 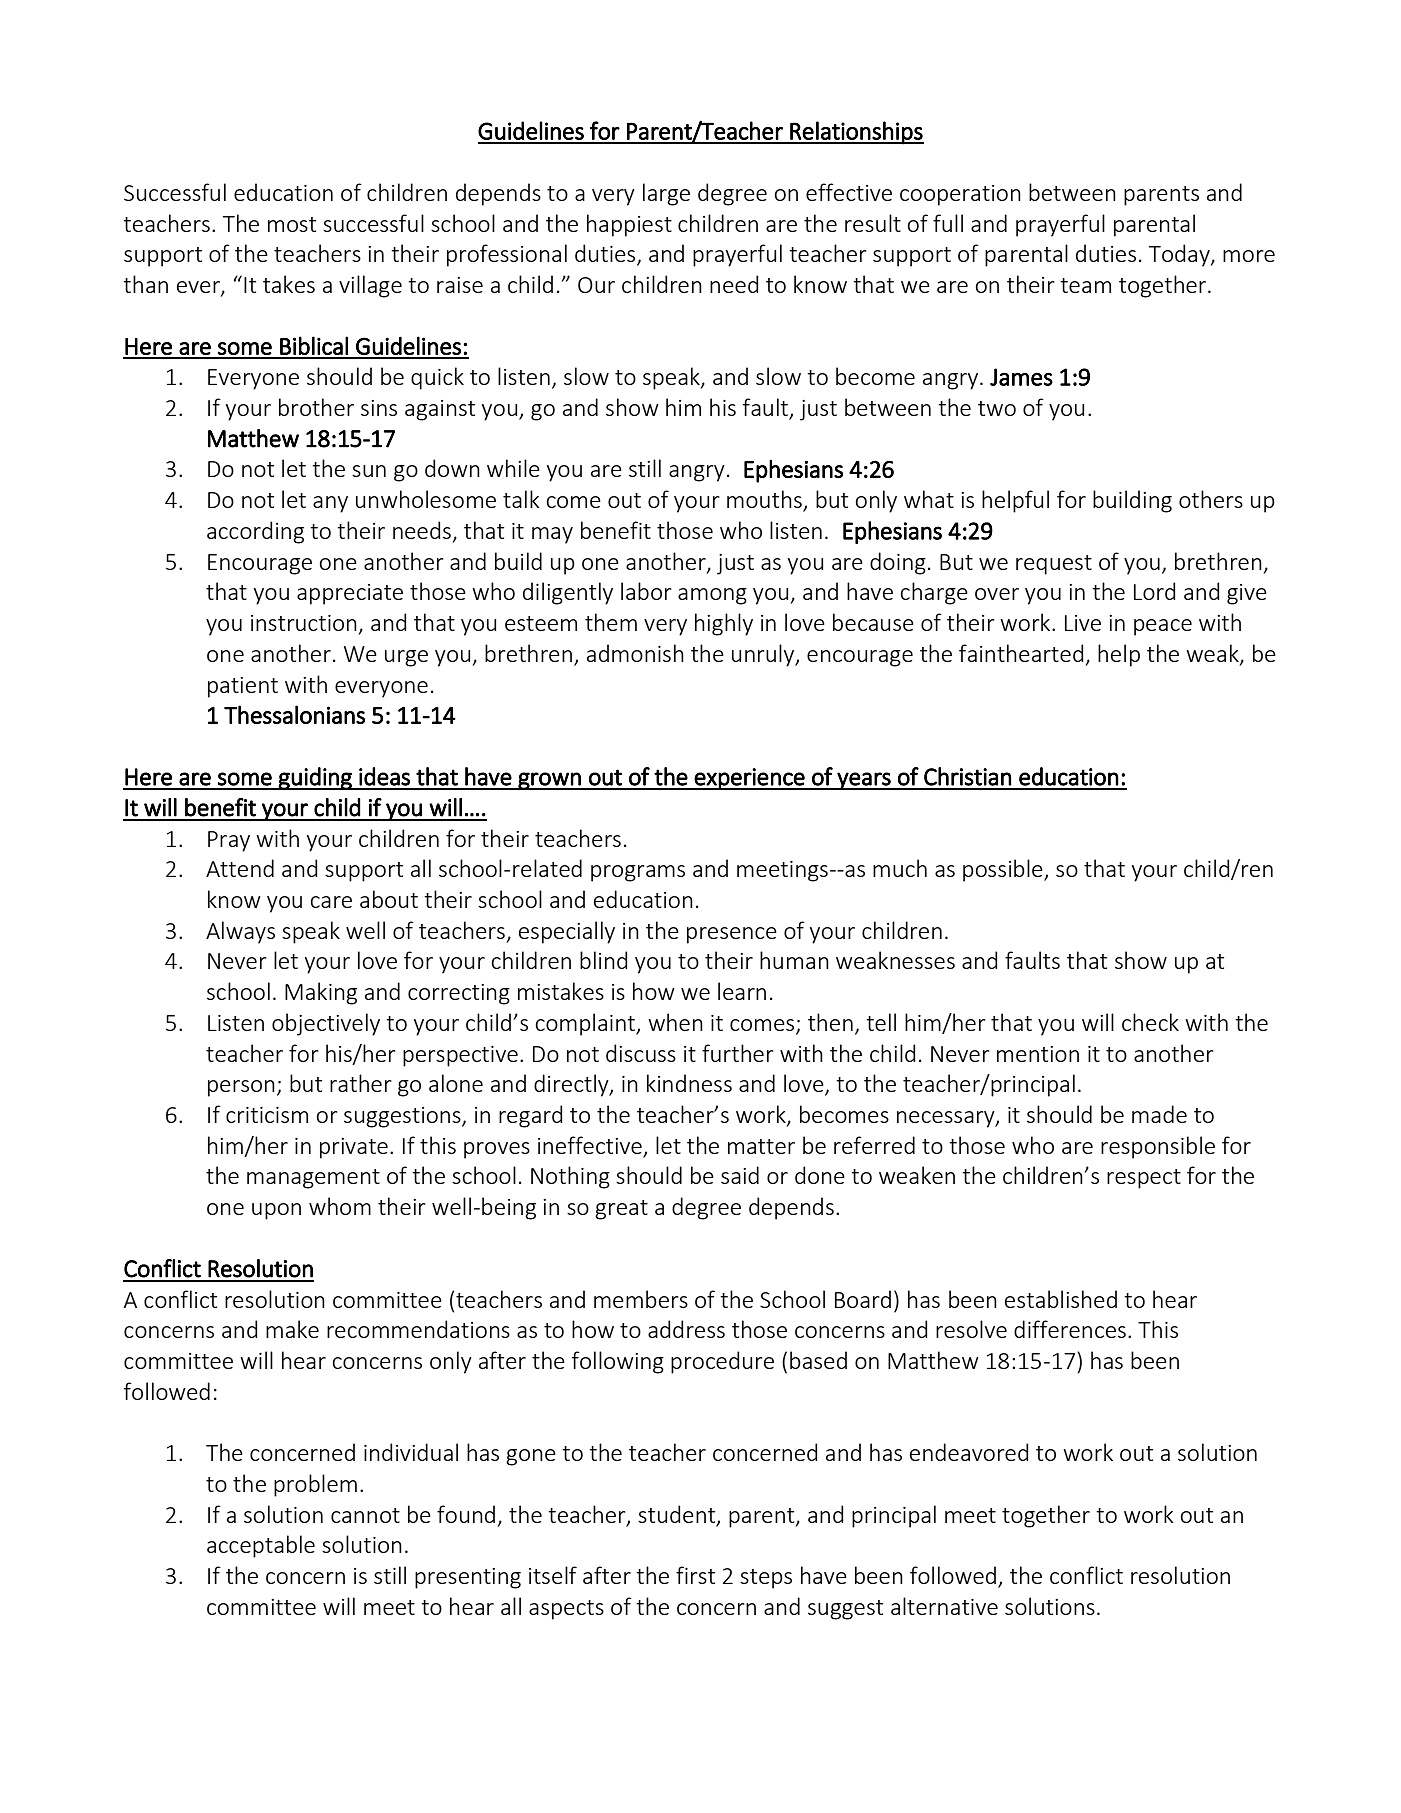 What do you see at coordinates (666, 194) in the page?
I see `large` at bounding box center [666, 194].
